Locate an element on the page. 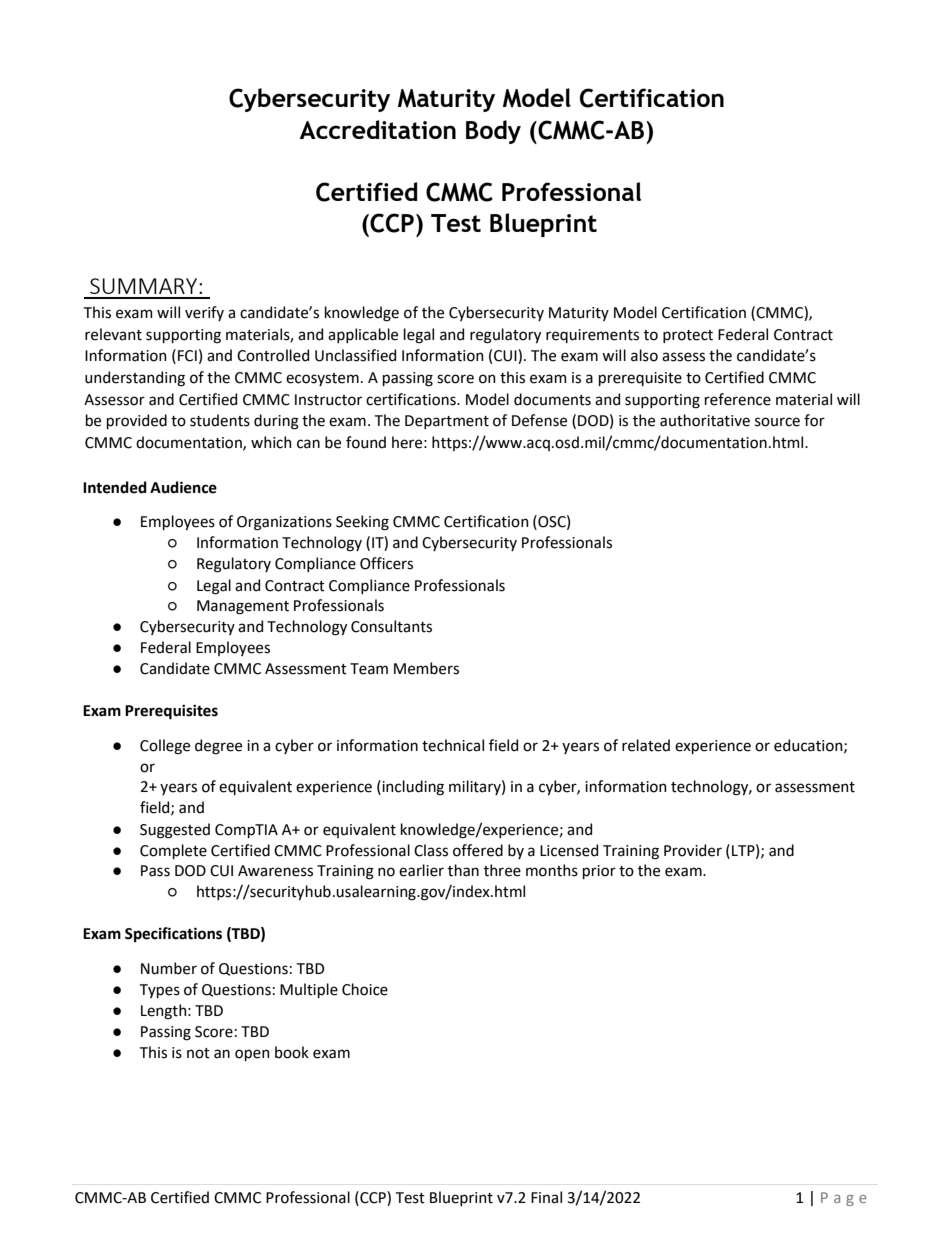 Image resolution: width=952 pixels, height=1233 pixels. Suggested is located at coordinates (175, 831).
